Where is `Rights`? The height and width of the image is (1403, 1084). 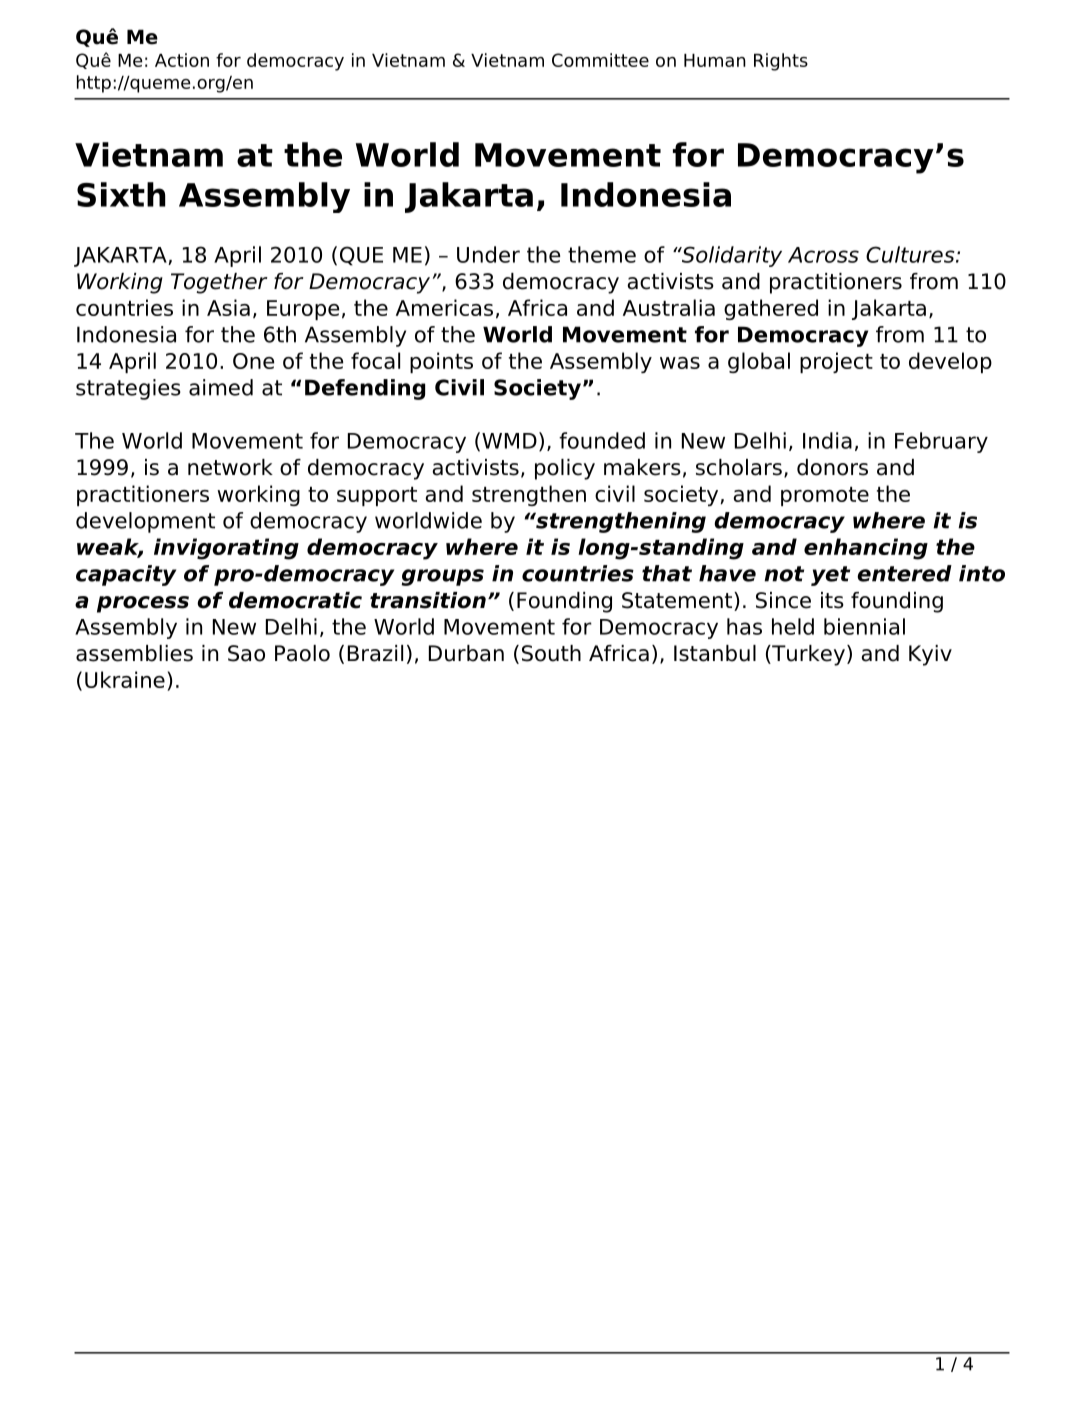
Rights is located at coordinates (781, 62).
